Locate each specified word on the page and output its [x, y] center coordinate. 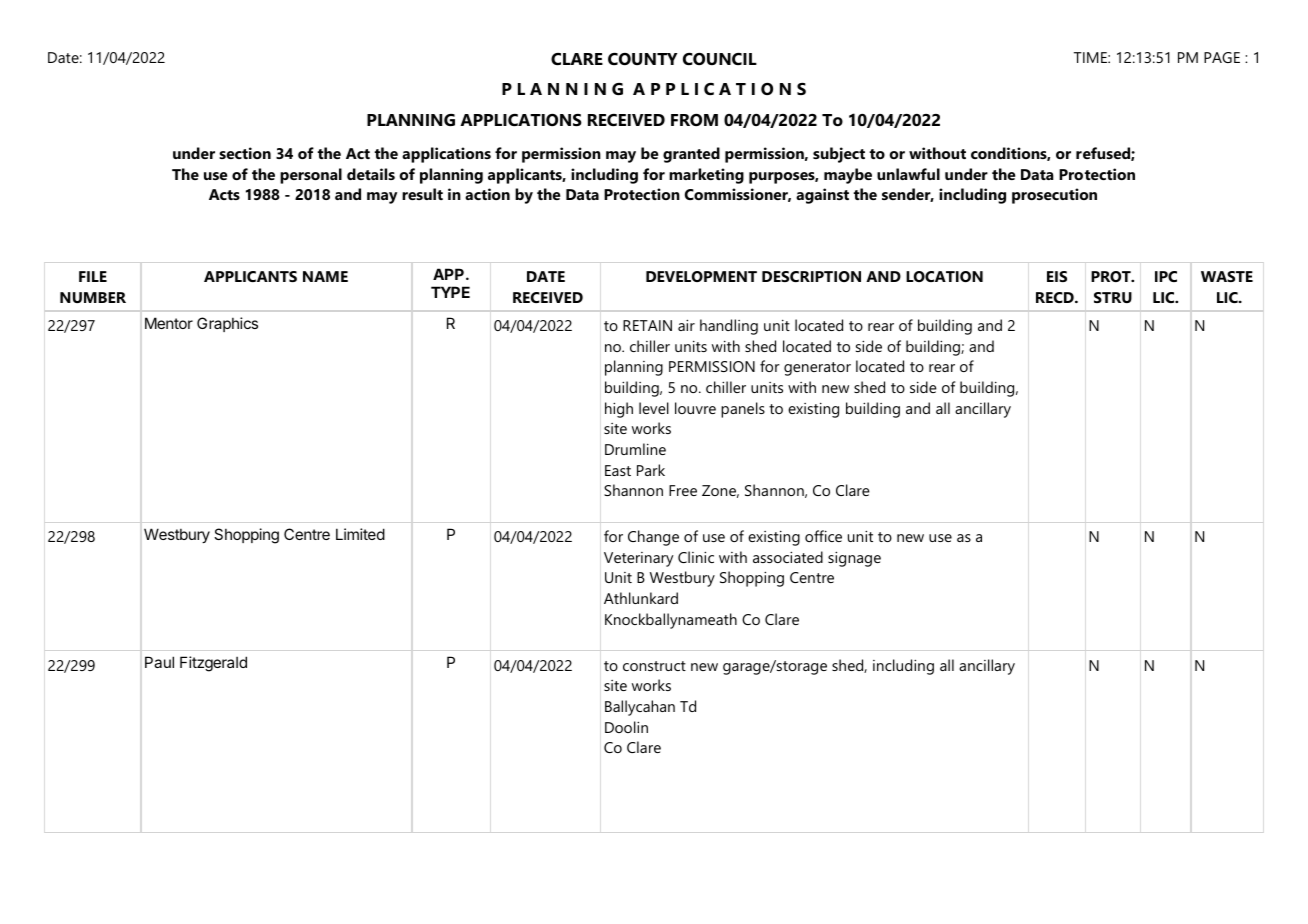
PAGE [1222, 57]
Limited [360, 534]
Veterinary [639, 559]
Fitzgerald [213, 664]
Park [651, 470]
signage [854, 559]
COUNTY [642, 59]
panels [743, 410]
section [245, 153]
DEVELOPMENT [701, 276]
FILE [93, 276]
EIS [1057, 276]
